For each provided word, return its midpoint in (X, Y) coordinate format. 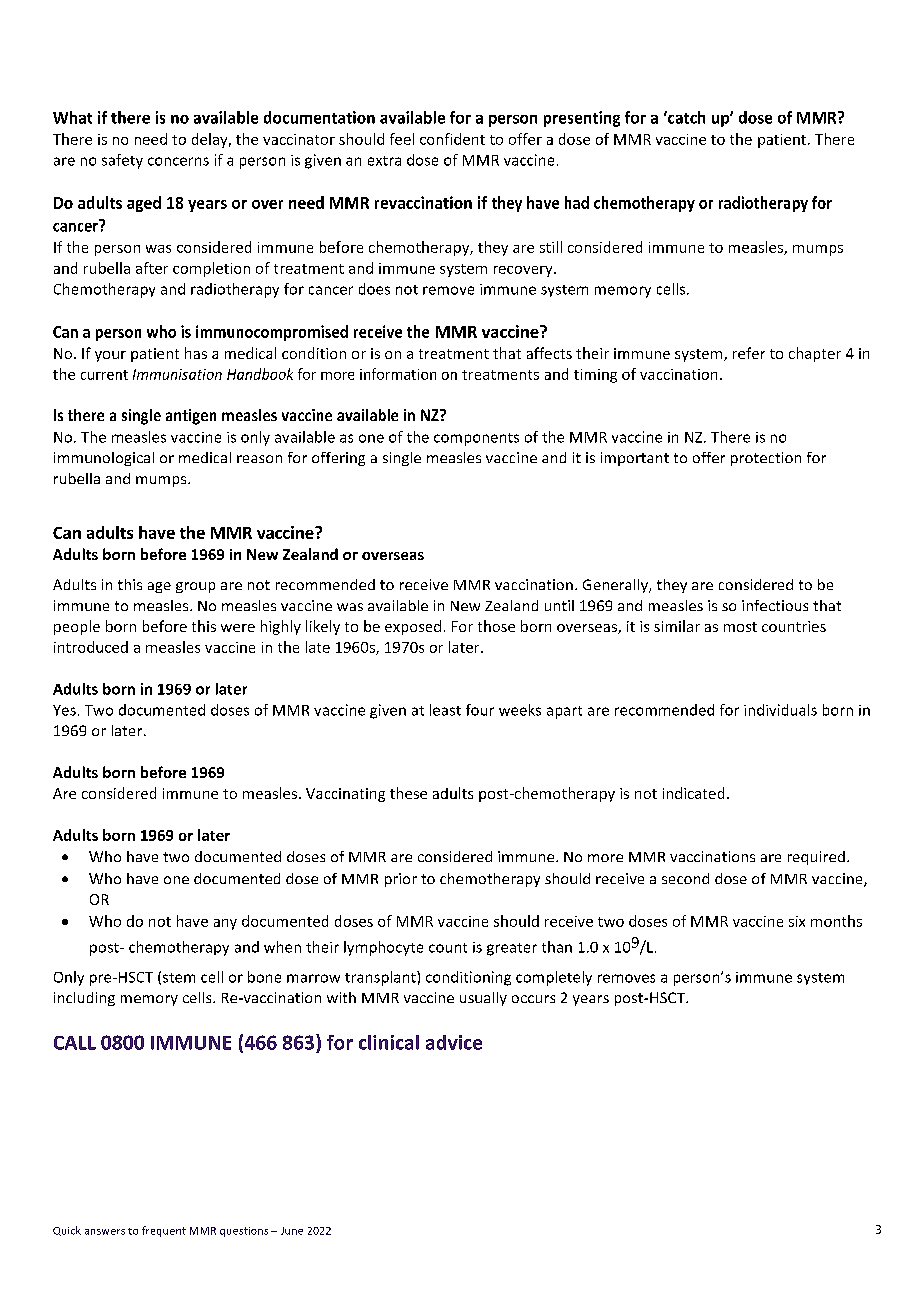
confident (452, 139)
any (225, 924)
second (685, 878)
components (476, 439)
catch (685, 117)
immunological (104, 459)
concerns (178, 161)
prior (401, 880)
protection (766, 459)
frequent (164, 1231)
